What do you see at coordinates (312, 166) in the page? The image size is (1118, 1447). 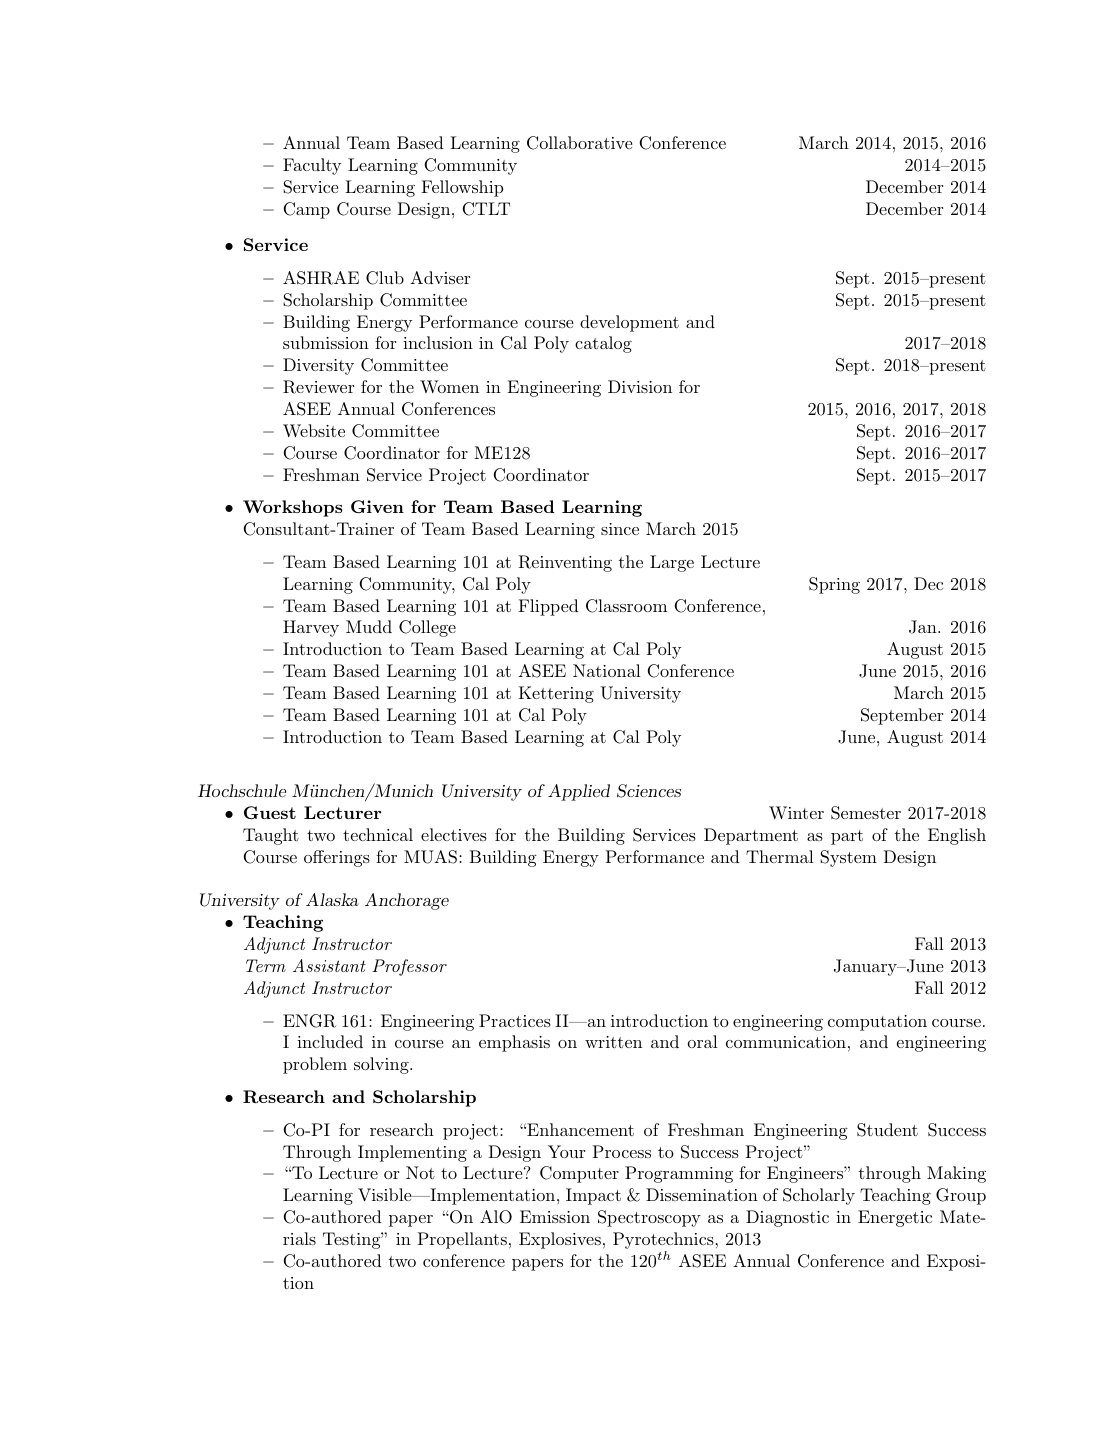 I see `Faculty` at bounding box center [312, 166].
